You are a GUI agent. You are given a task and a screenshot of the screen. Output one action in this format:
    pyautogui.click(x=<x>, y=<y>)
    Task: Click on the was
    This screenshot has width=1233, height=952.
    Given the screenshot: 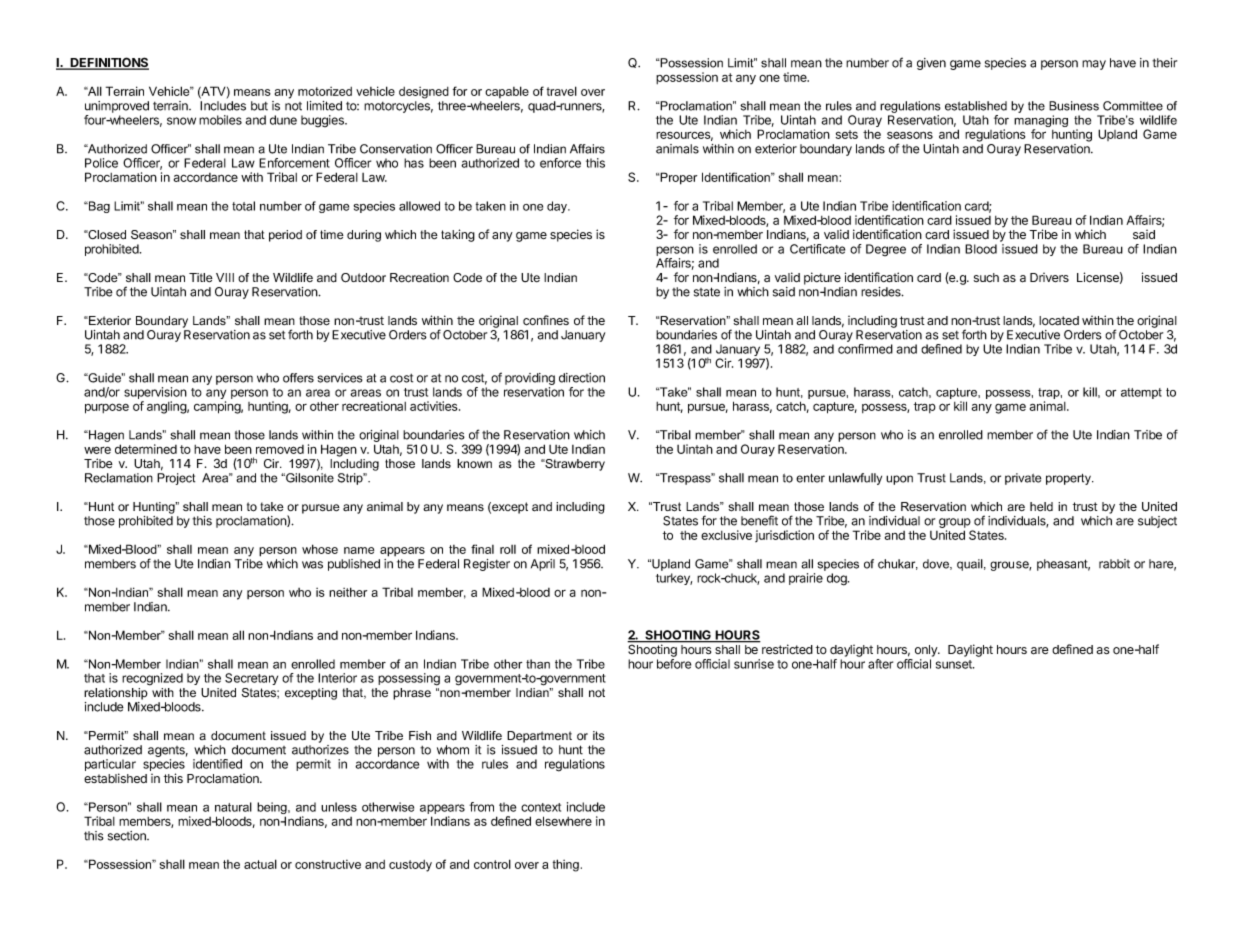 What is the action you would take?
    pyautogui.click(x=312, y=565)
